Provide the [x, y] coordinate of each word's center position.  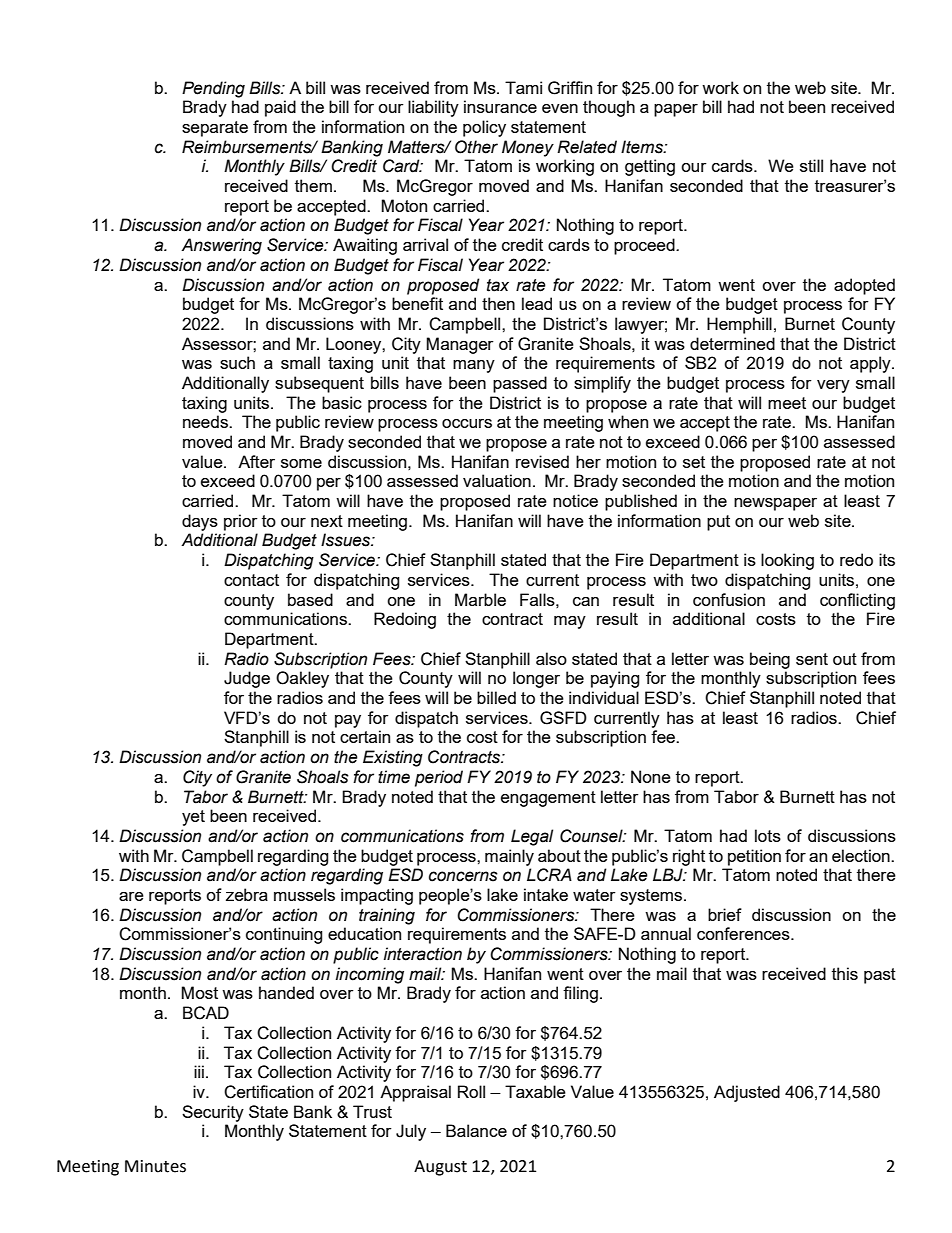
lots [768, 835]
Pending [213, 89]
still [811, 165]
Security [213, 1113]
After [256, 461]
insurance [500, 106]
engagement [548, 799]
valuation [497, 480]
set [694, 462]
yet [193, 818]
